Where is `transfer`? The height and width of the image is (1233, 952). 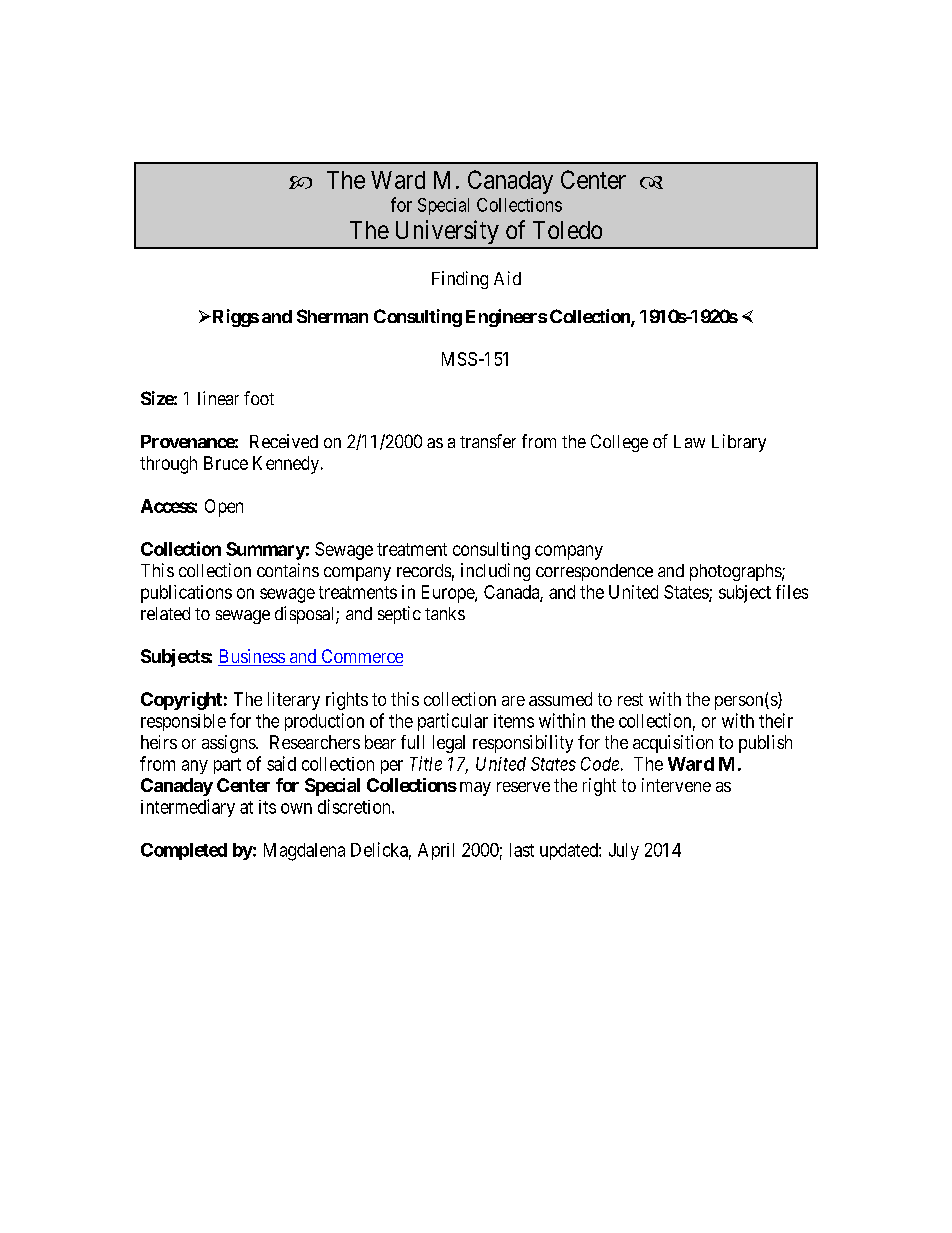 transfer is located at coordinates (488, 441).
